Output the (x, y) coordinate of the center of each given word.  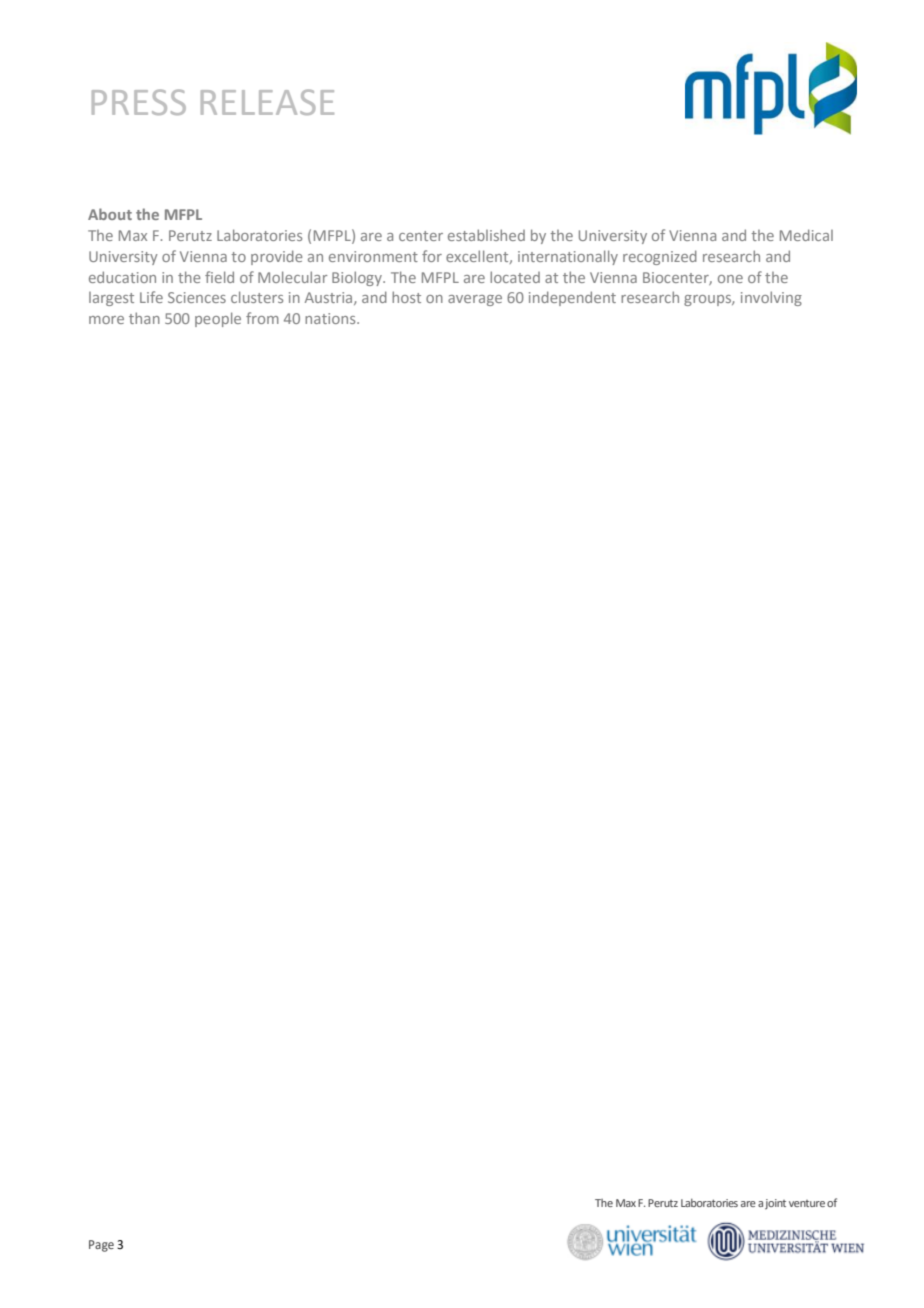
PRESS (139, 102)
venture (807, 1203)
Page (101, 1246)
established (486, 235)
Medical (806, 235)
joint (775, 1204)
